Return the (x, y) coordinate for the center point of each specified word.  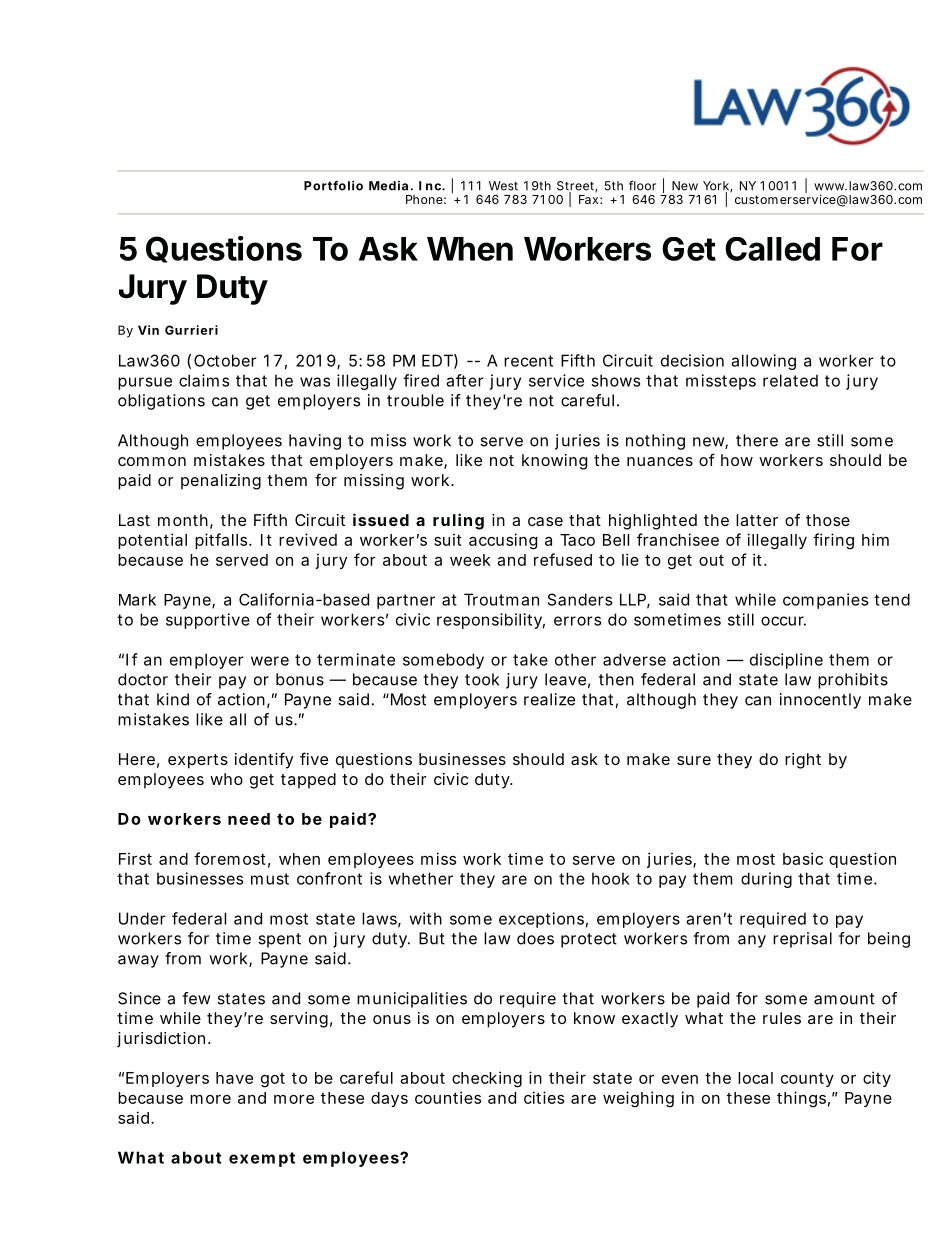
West (503, 186)
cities (544, 1097)
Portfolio (333, 186)
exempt (262, 1159)
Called (772, 249)
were (270, 661)
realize (549, 699)
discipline (786, 661)
